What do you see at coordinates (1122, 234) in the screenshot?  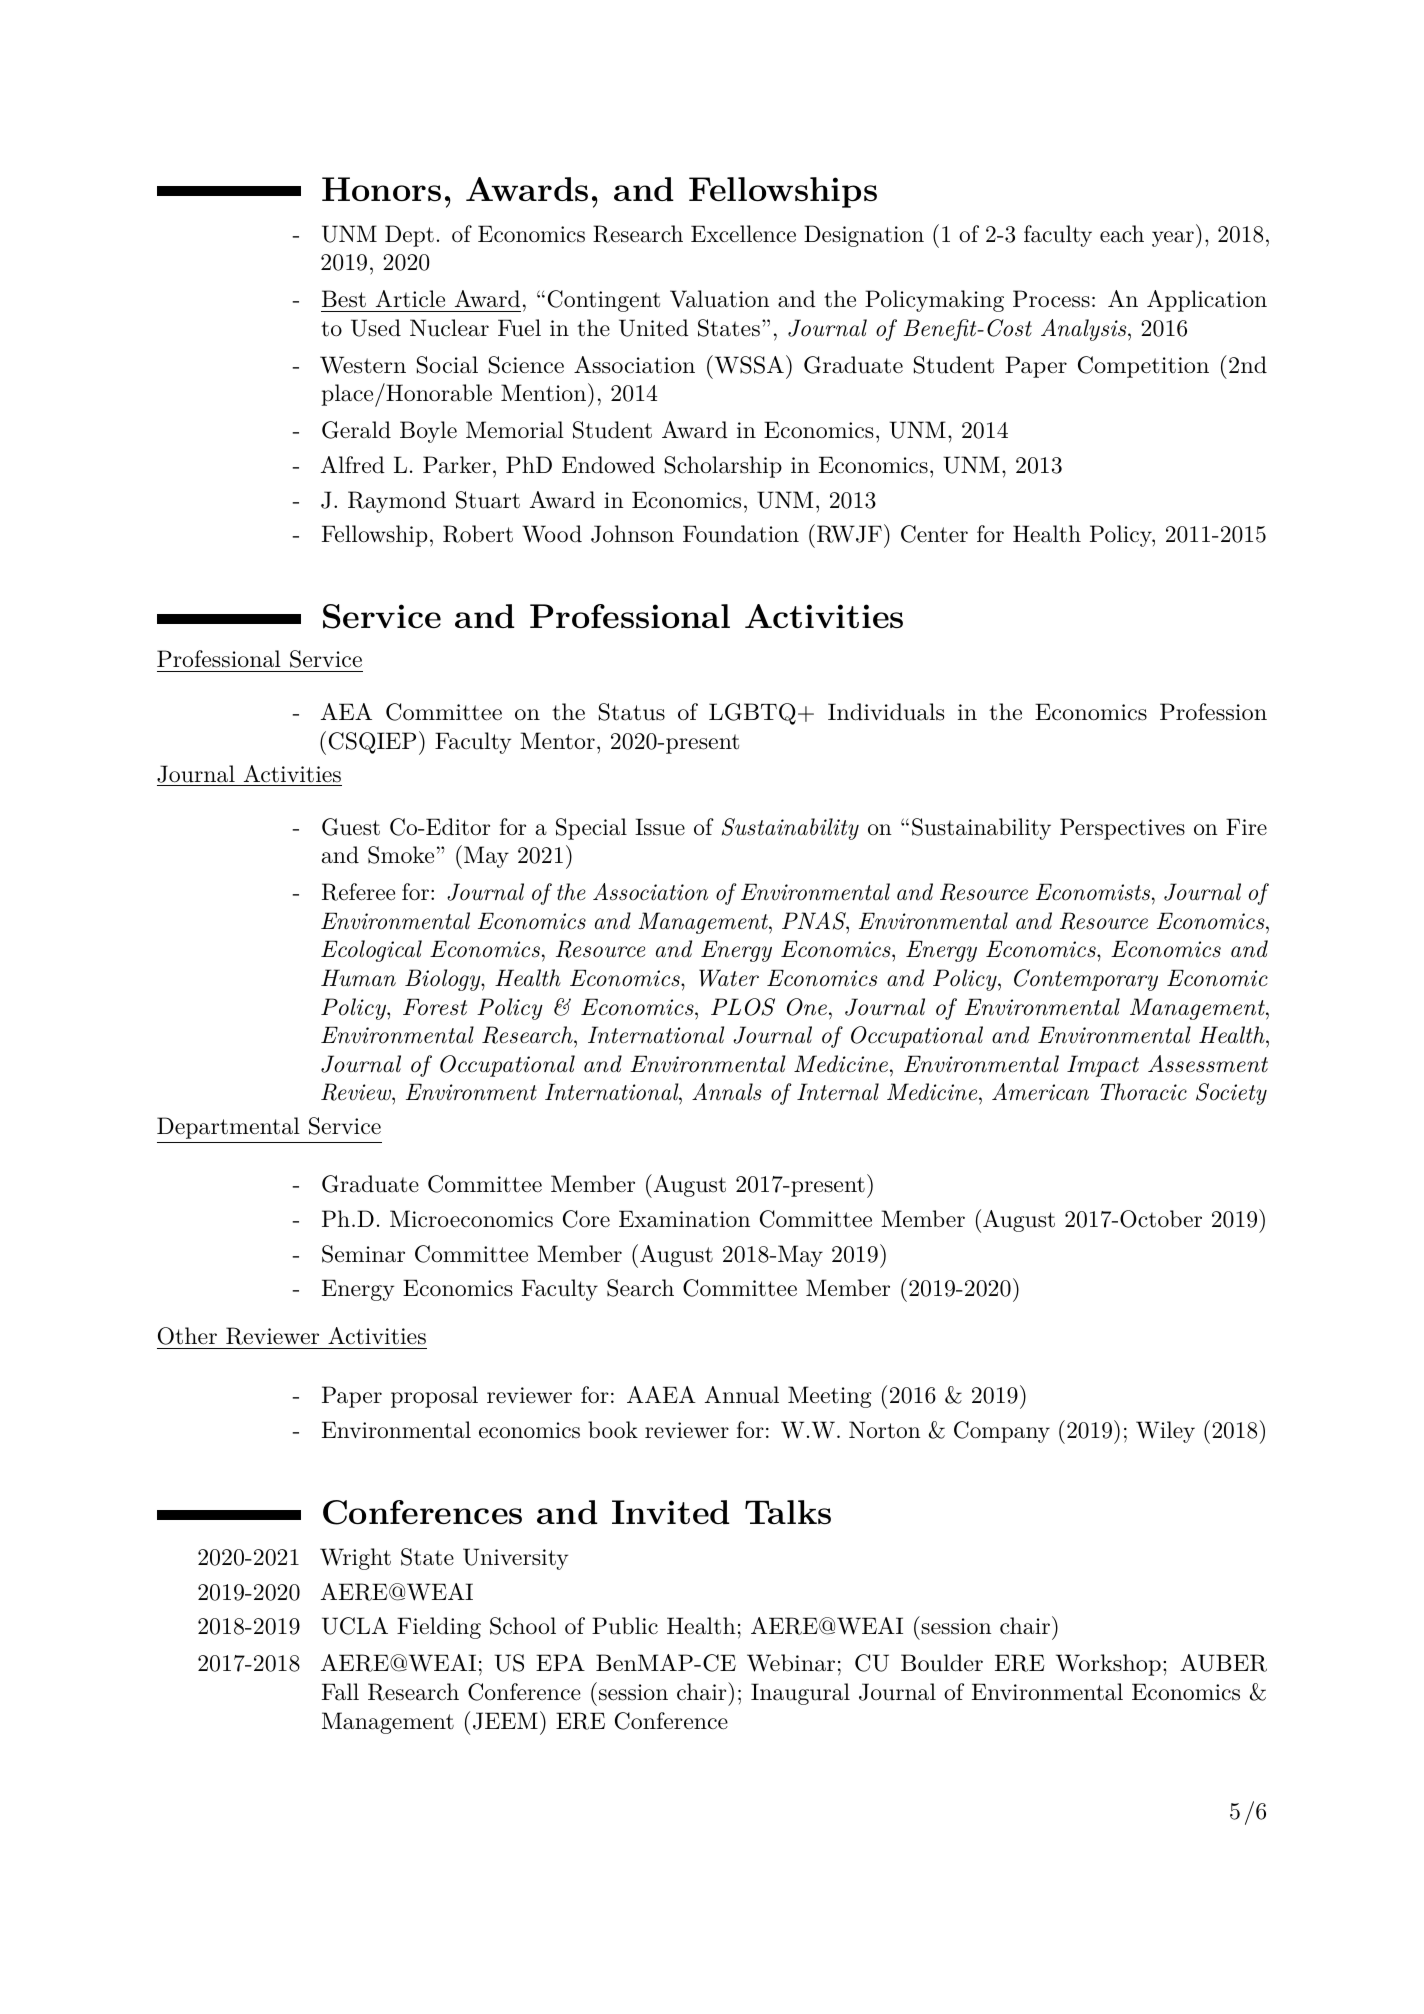 I see `each` at bounding box center [1122, 234].
